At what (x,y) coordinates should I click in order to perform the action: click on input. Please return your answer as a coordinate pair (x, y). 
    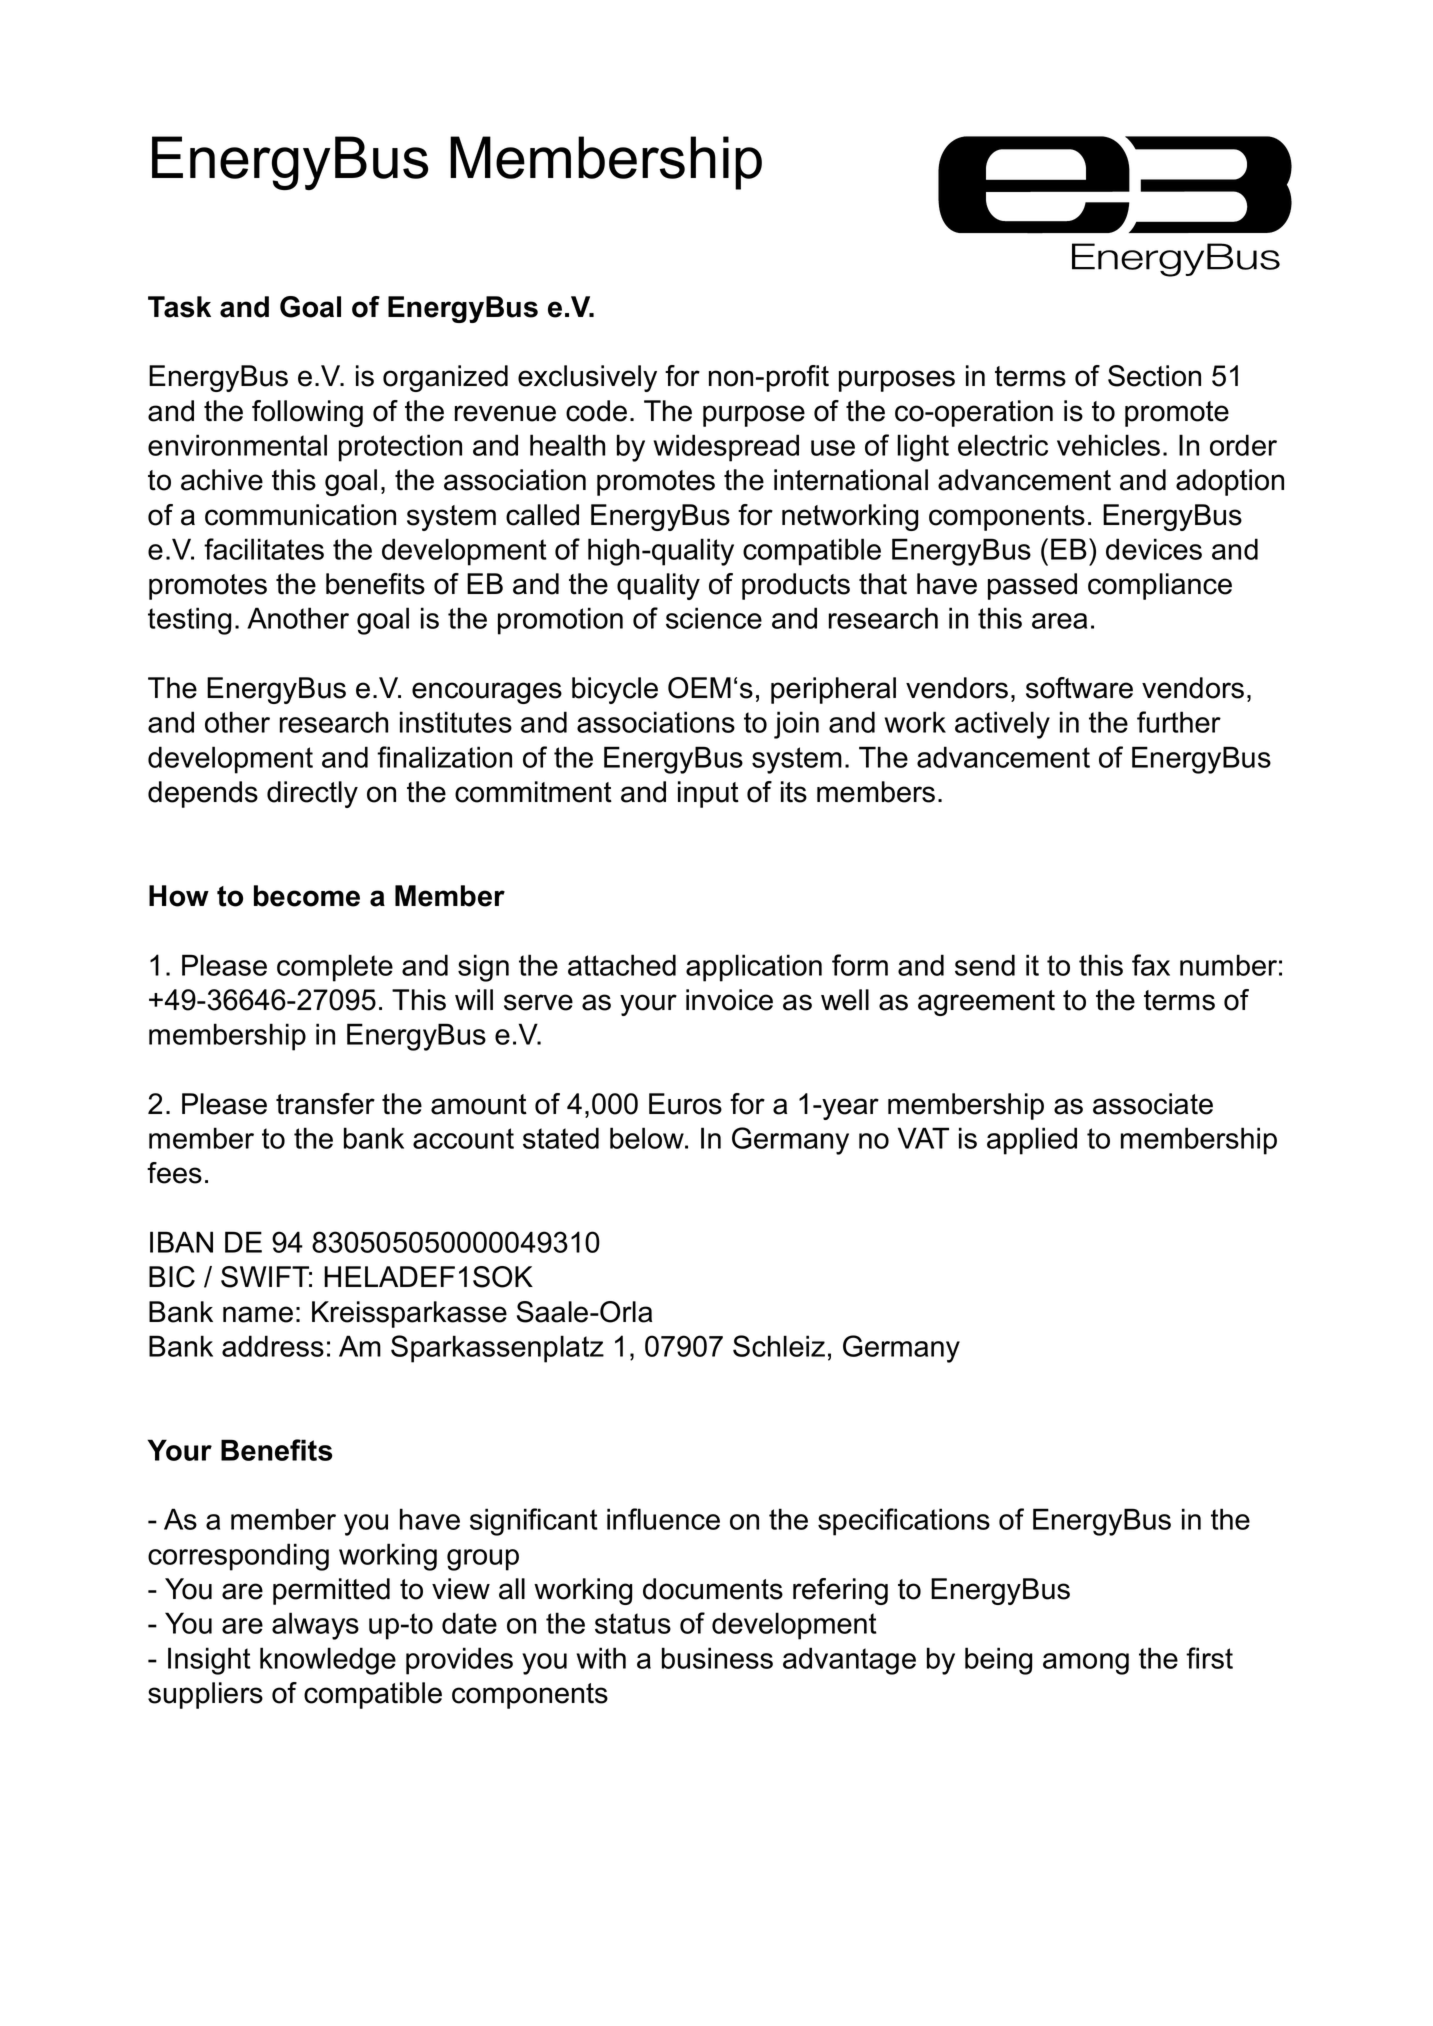
    Looking at the image, I should click on (708, 794).
